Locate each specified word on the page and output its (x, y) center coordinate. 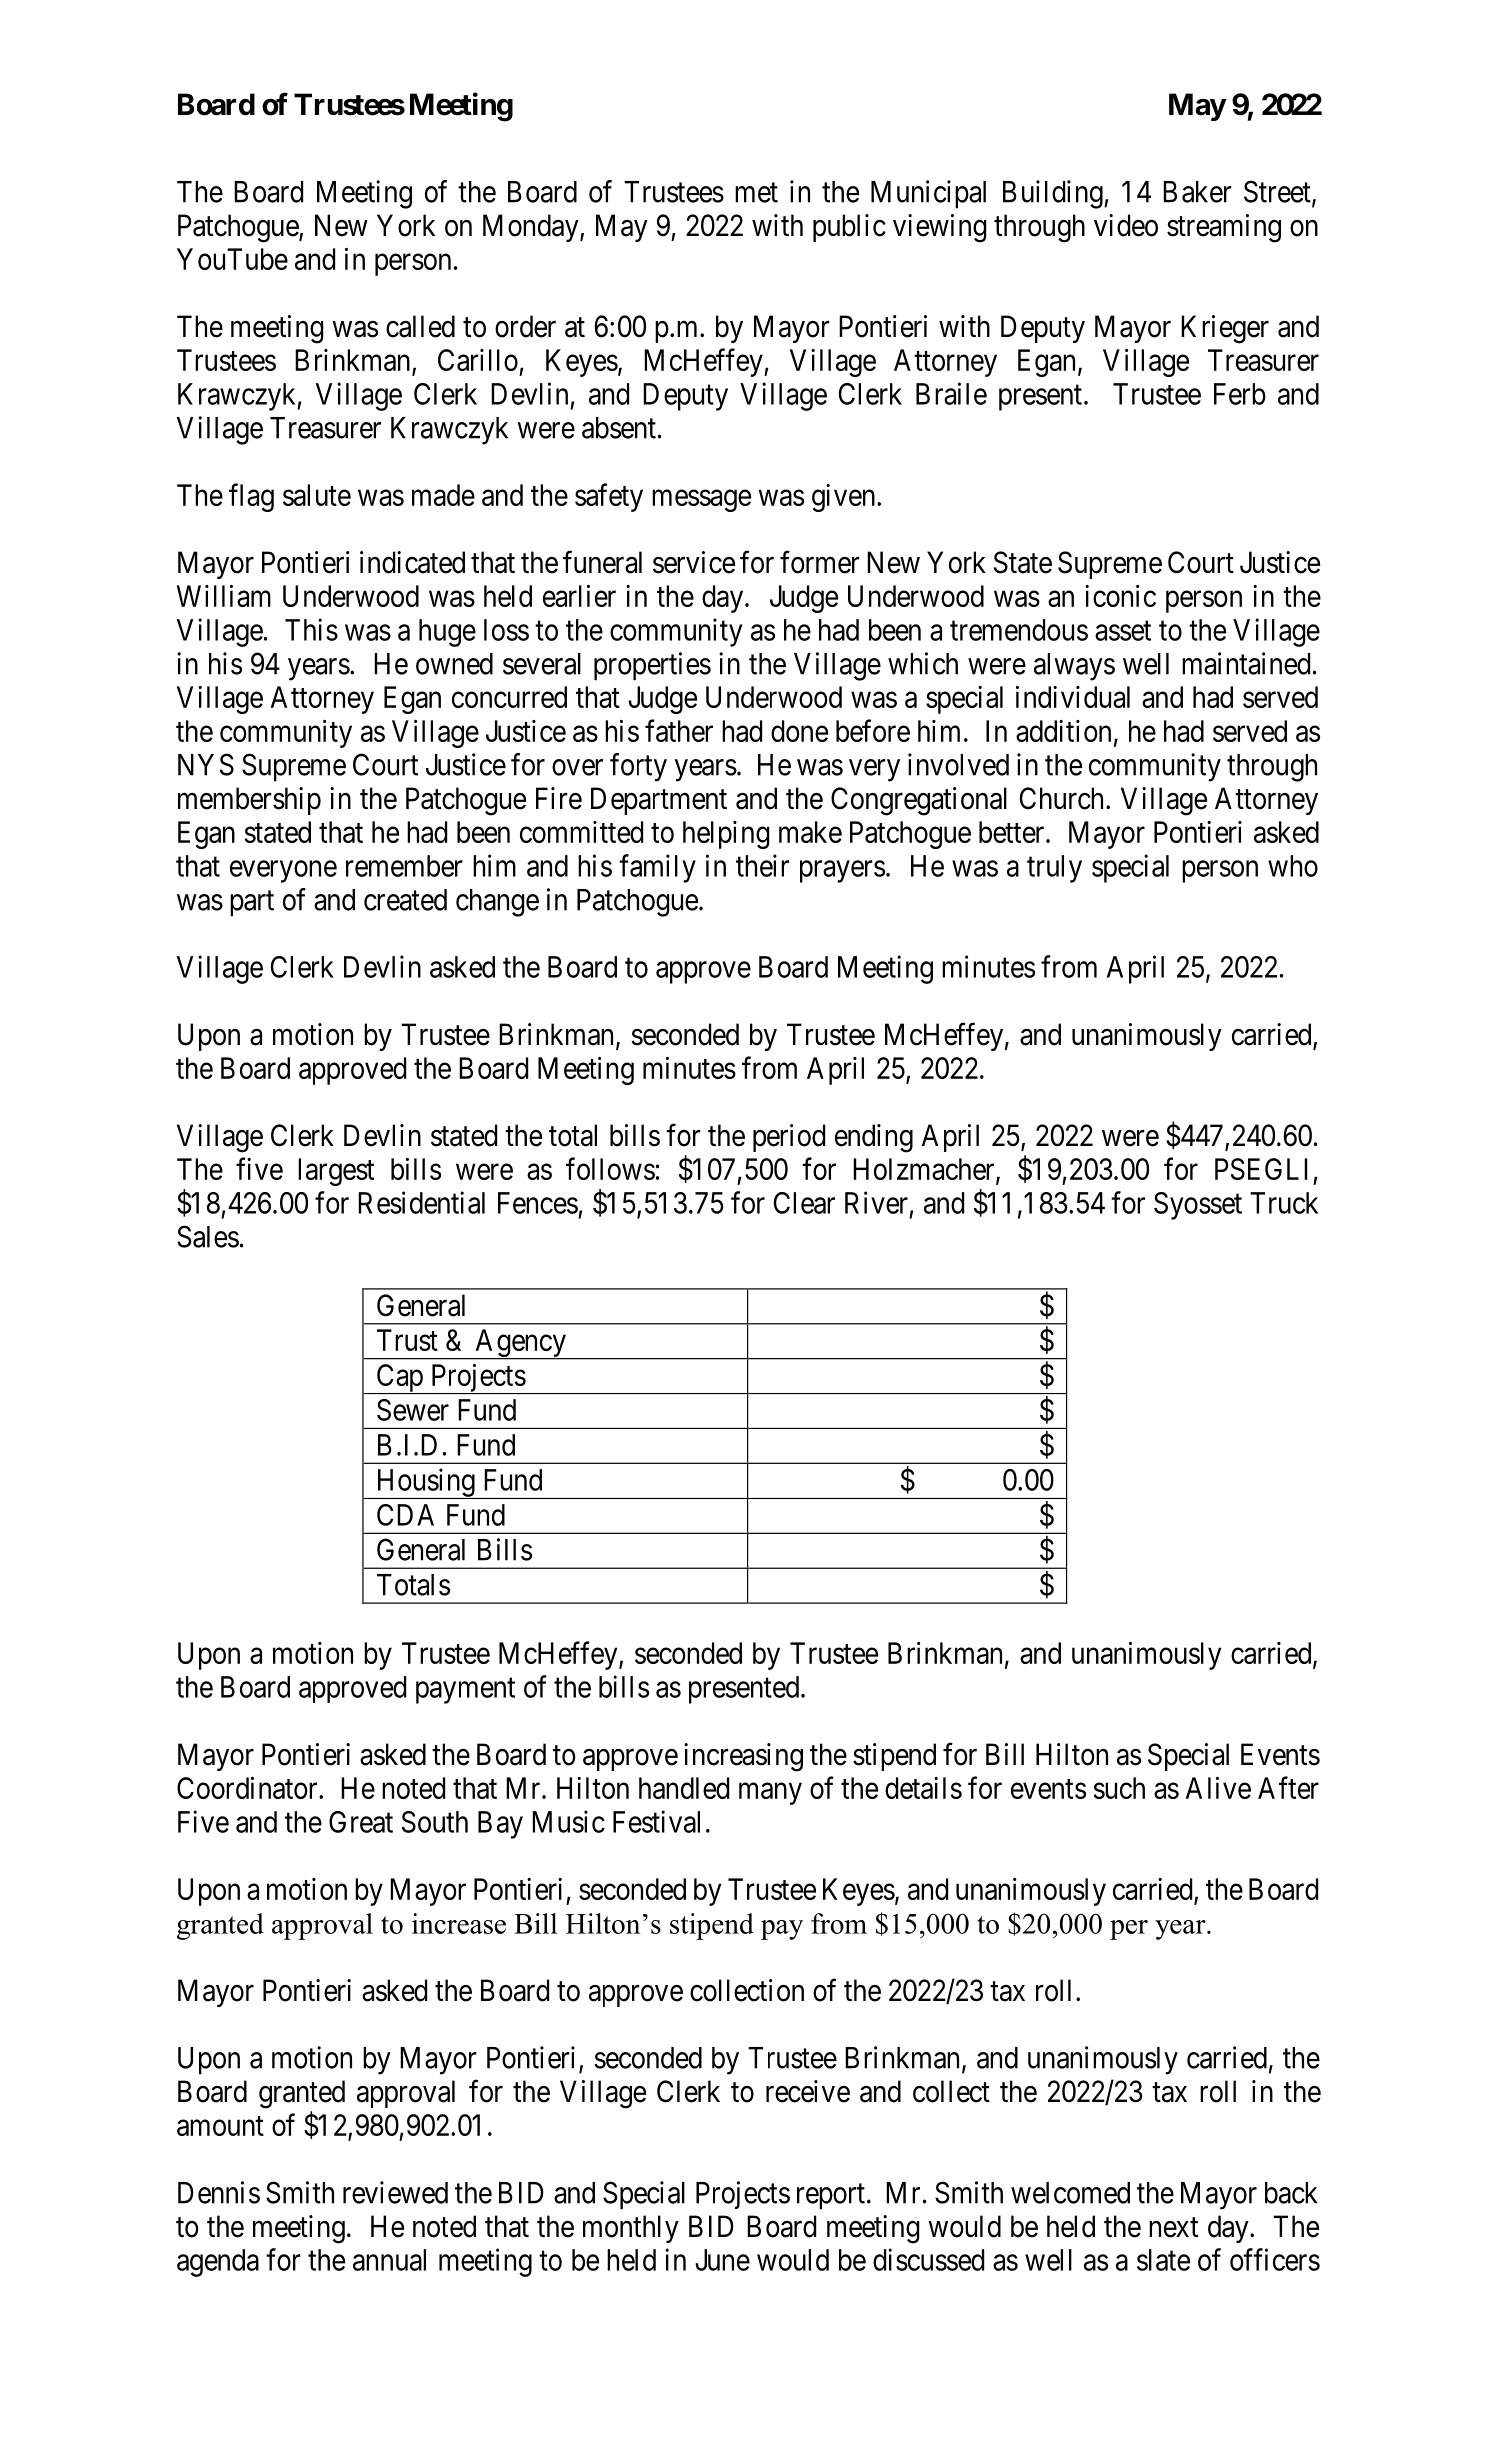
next (1173, 2227)
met (756, 193)
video (1126, 225)
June (722, 2260)
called (420, 326)
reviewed (395, 2192)
